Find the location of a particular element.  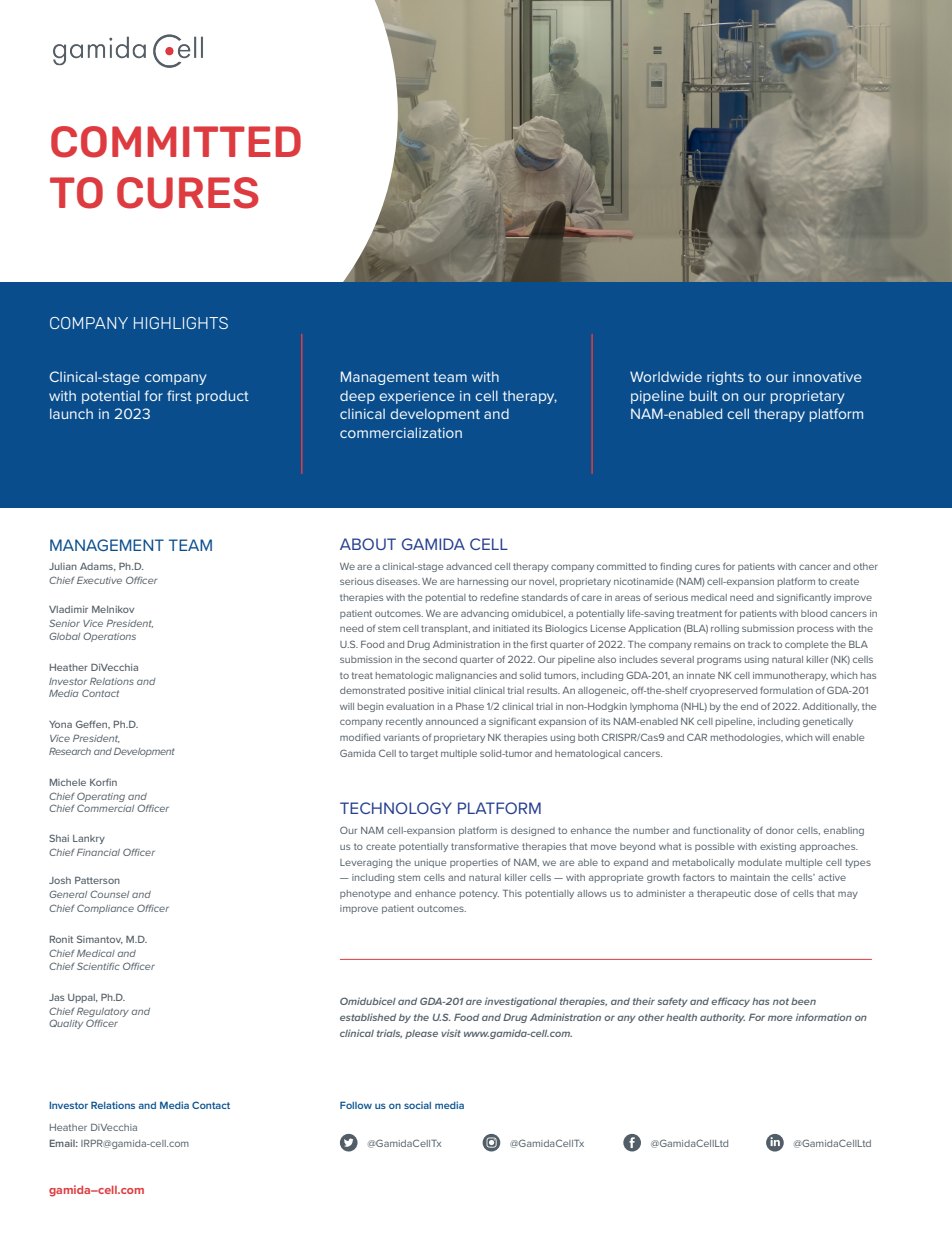

rights is located at coordinates (725, 378).
